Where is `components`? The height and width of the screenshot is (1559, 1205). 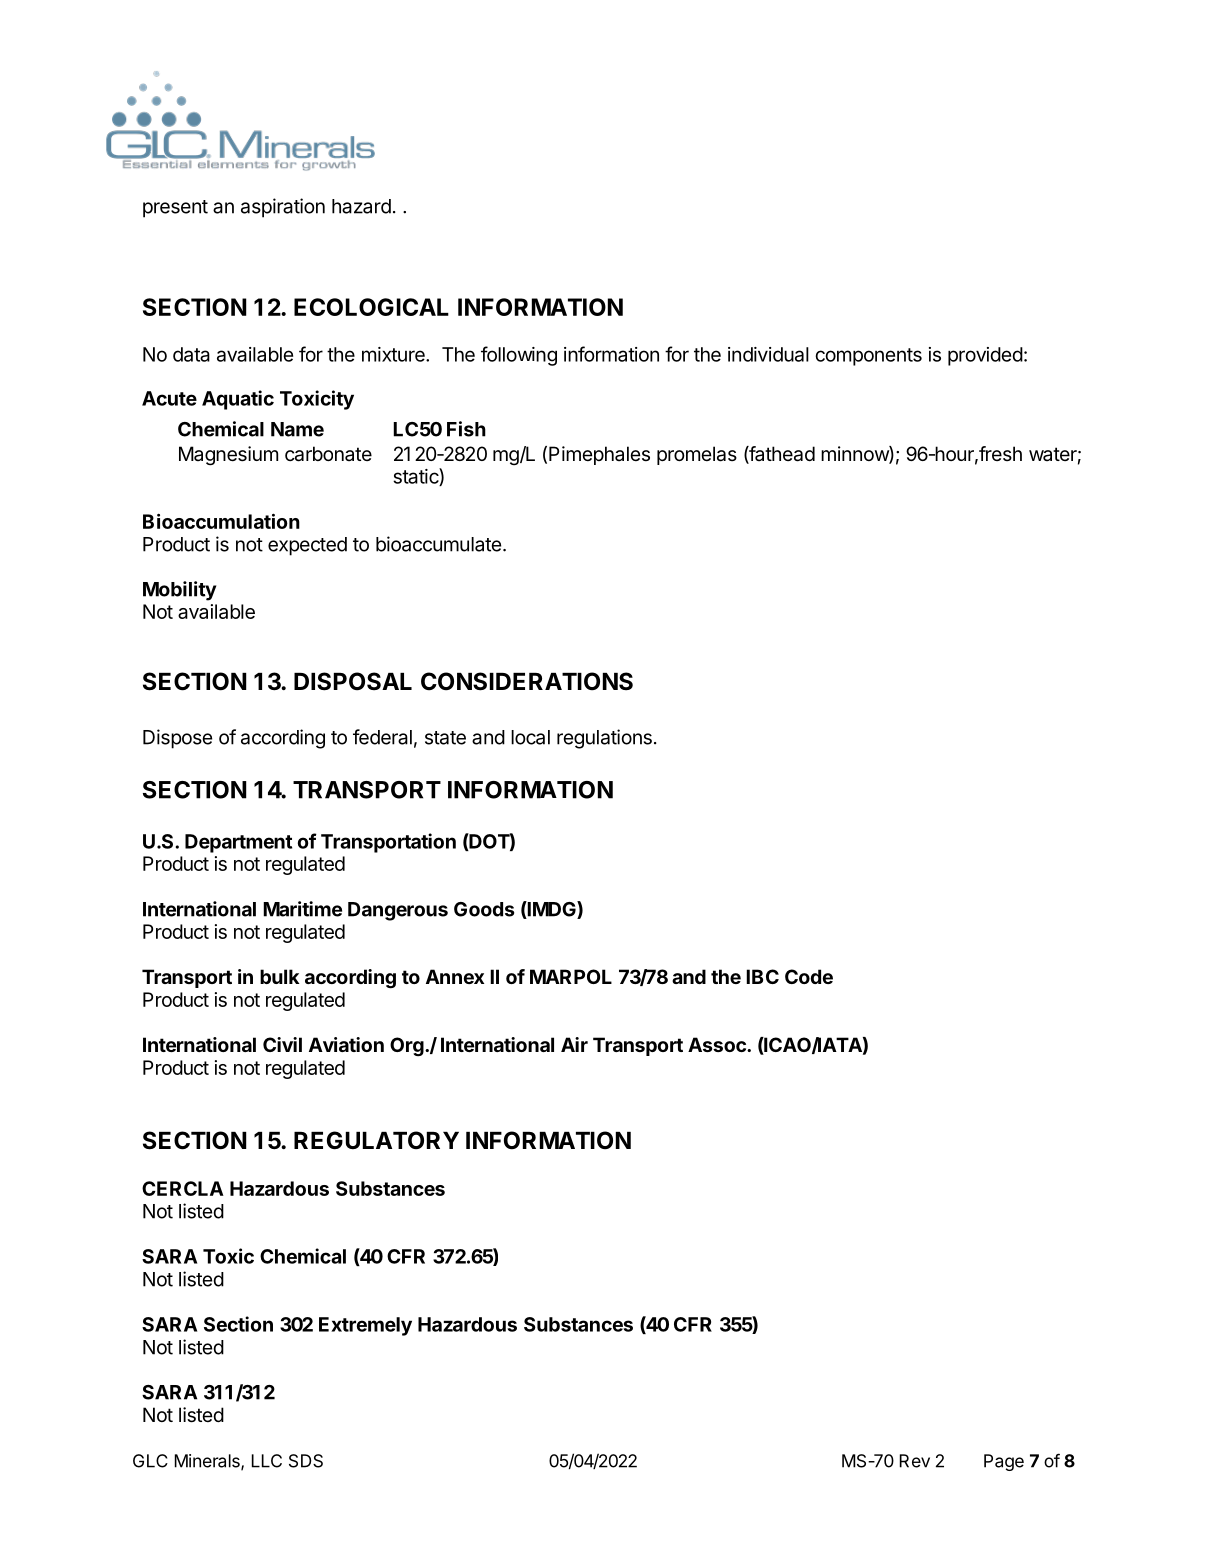 components is located at coordinates (868, 357).
